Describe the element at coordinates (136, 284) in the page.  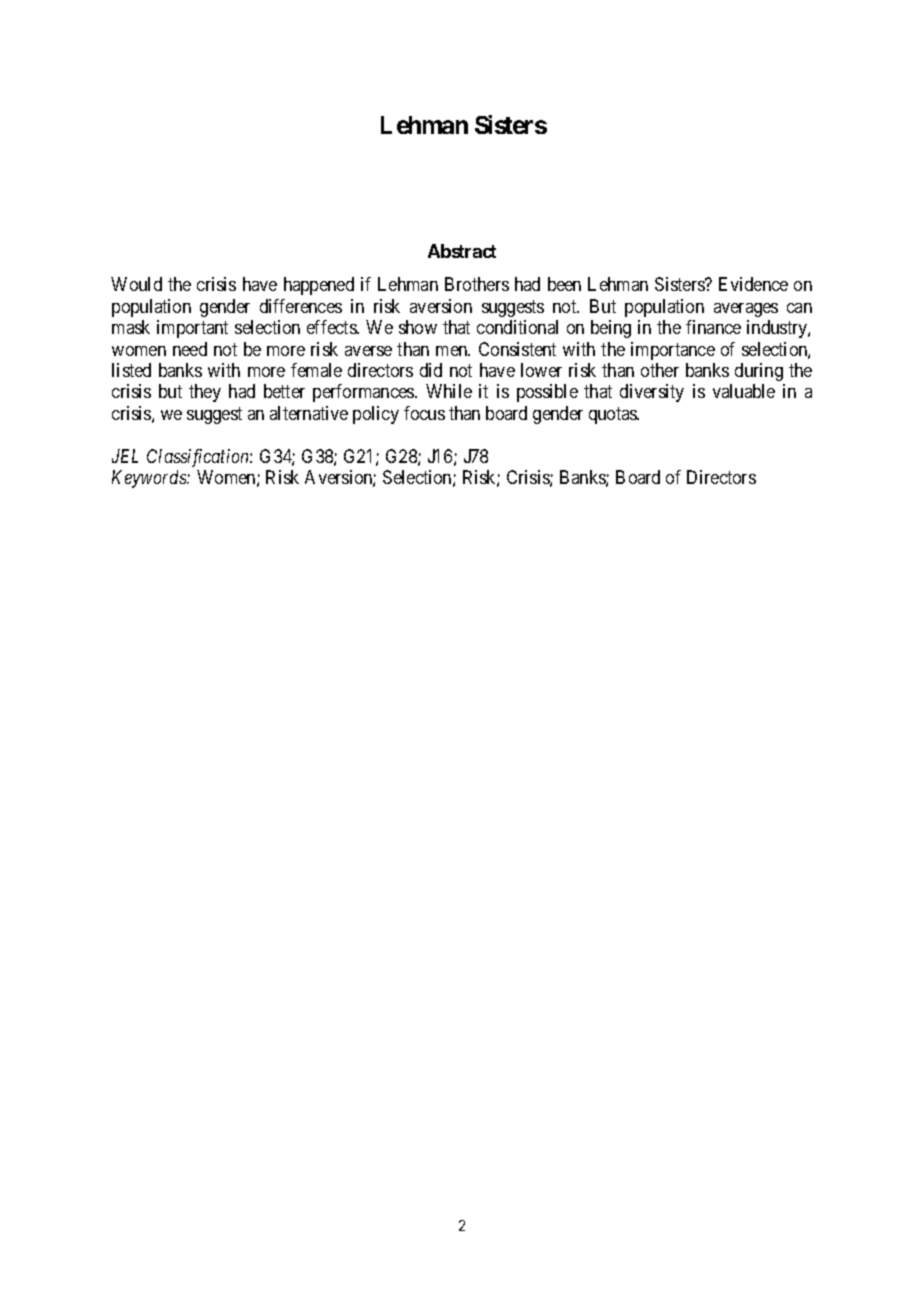
I see `Would` at that location.
